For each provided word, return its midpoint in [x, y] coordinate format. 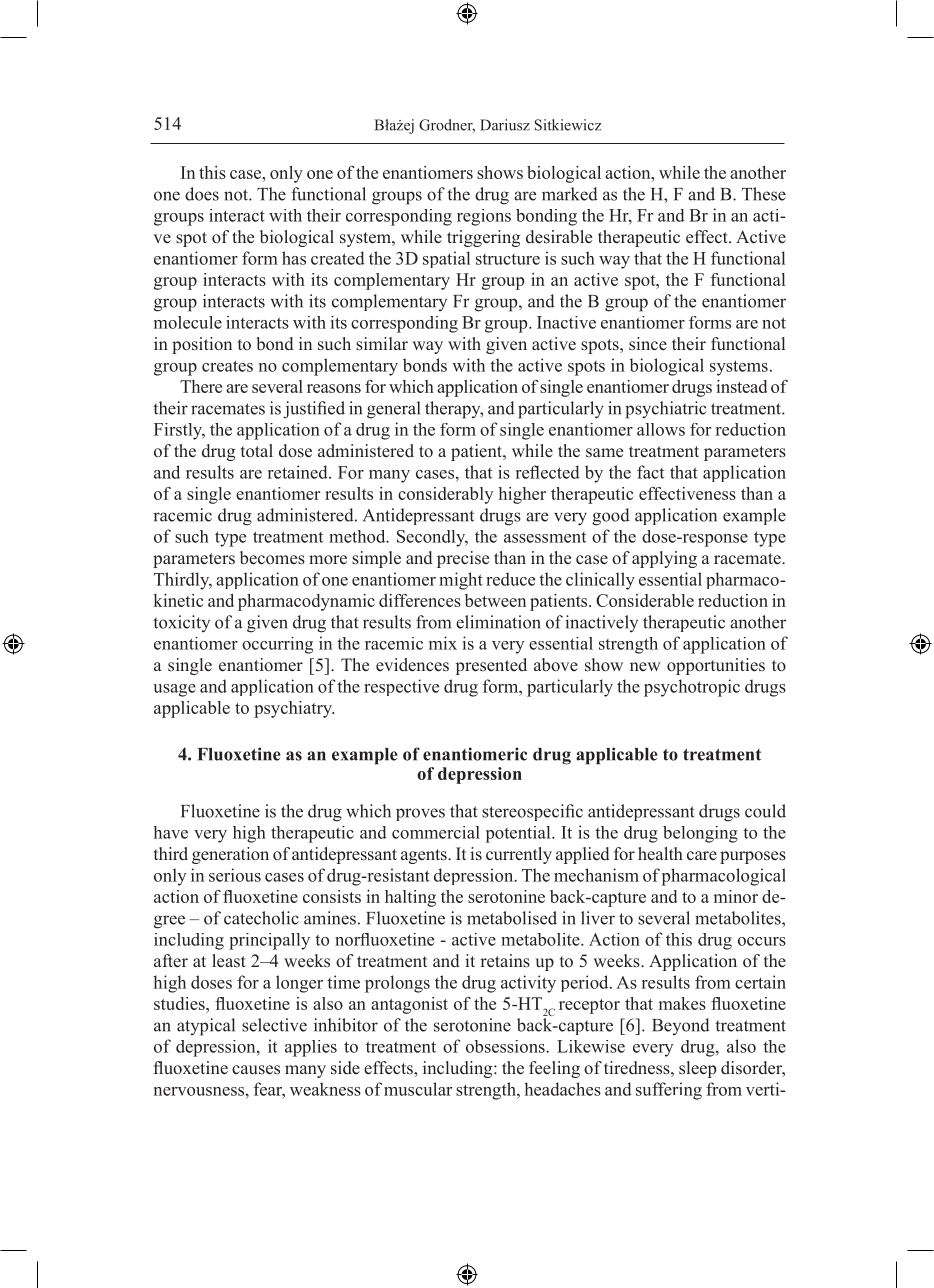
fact [650, 472]
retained [299, 472]
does [202, 194]
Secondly [432, 538]
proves [420, 814]
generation [230, 855]
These [764, 194]
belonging [700, 834]
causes [256, 1070]
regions [484, 217]
